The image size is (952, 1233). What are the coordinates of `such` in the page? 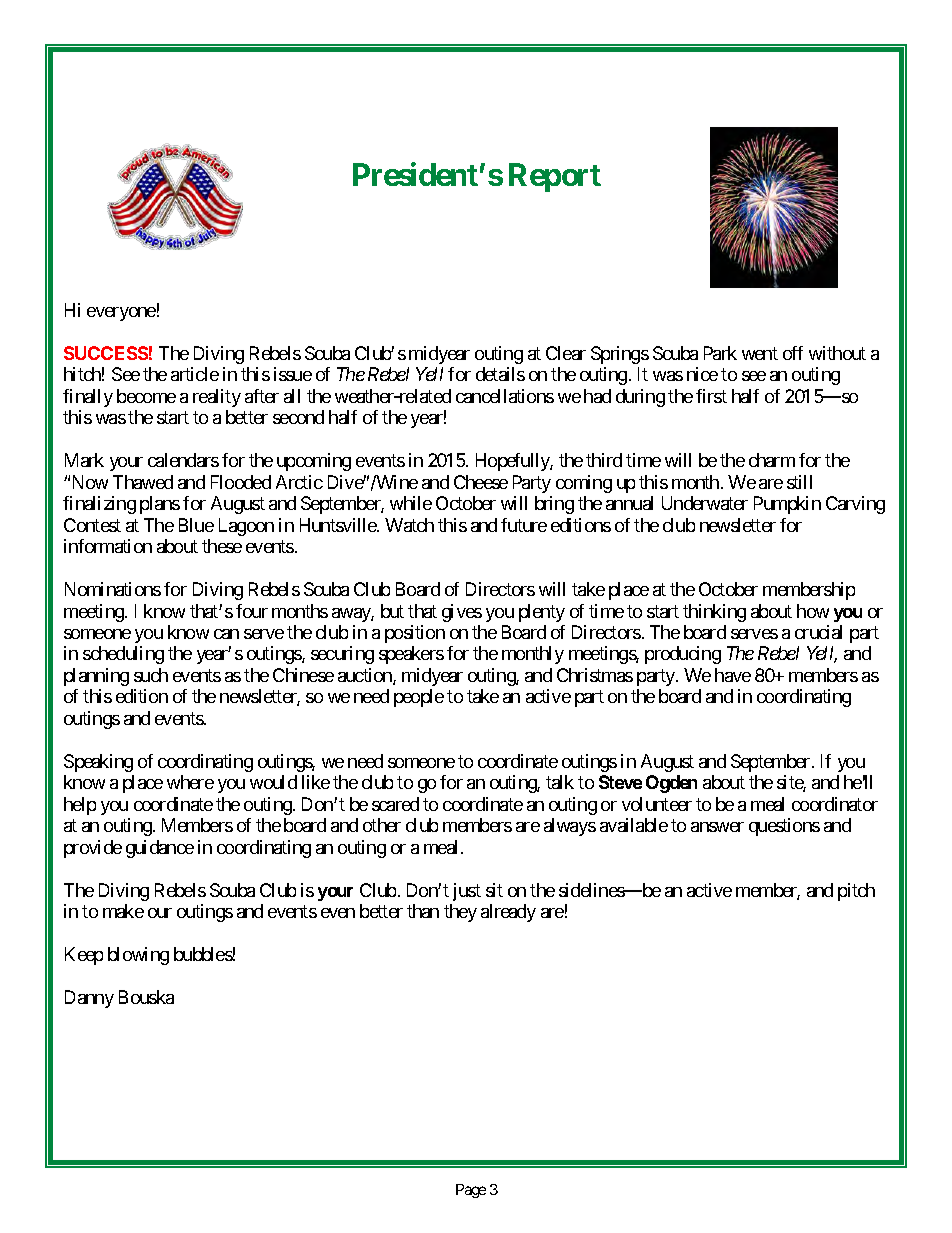 It's located at (151, 675).
